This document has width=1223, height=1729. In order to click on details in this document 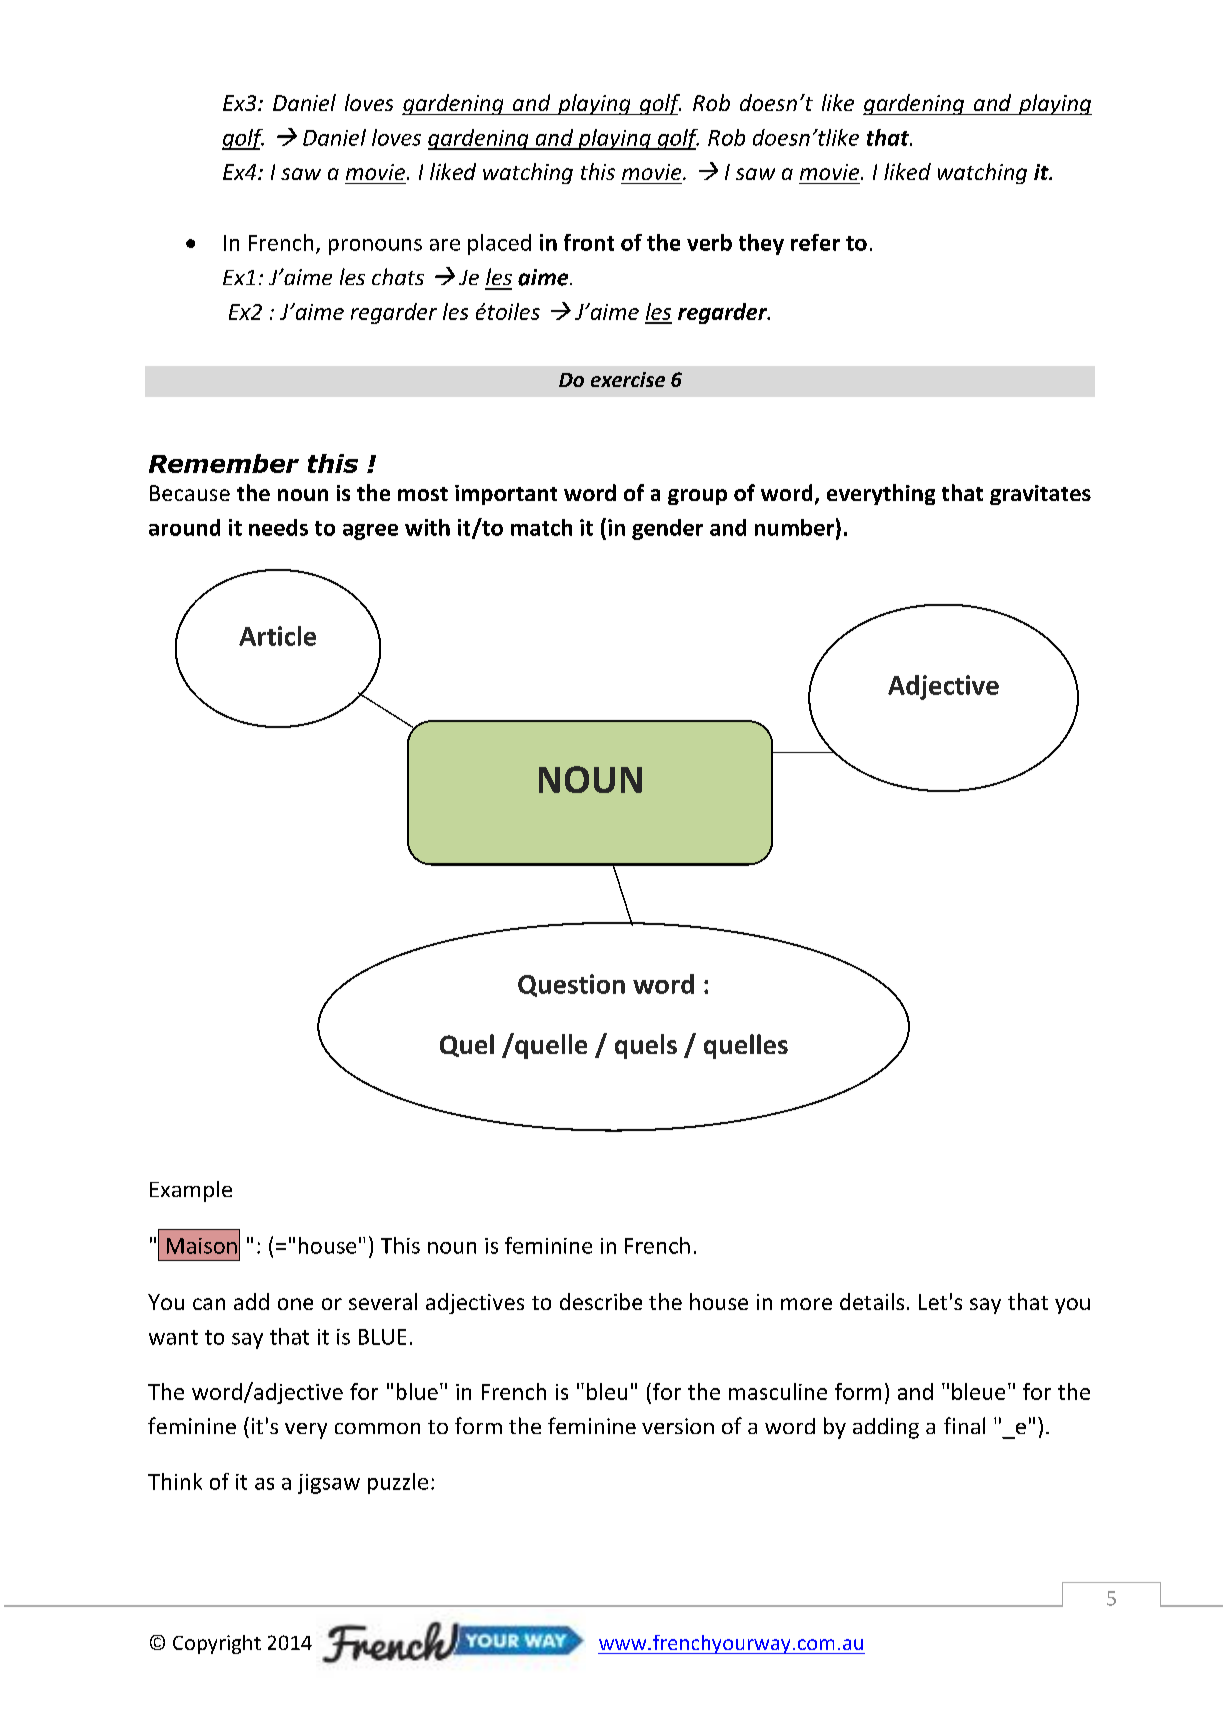, I will do `click(872, 1301)`.
